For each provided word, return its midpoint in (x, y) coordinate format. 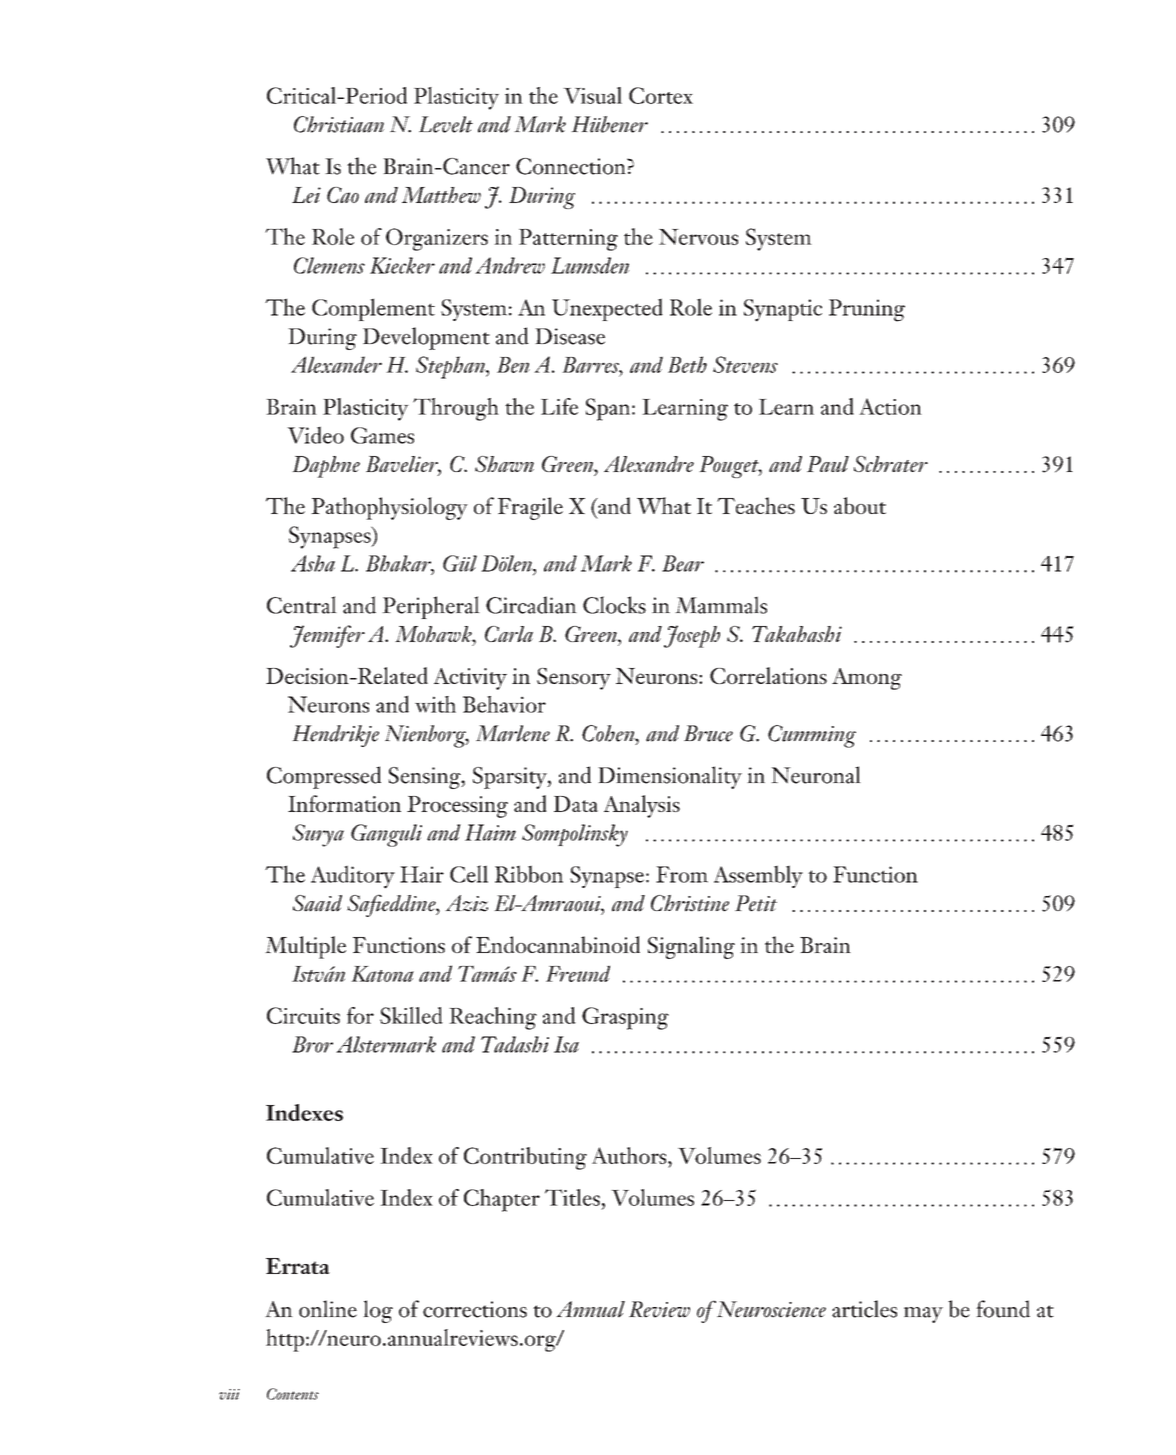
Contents (293, 1394)
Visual (592, 95)
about (860, 505)
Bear (683, 563)
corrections (475, 1309)
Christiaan (339, 124)
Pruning (867, 310)
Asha (313, 563)
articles (864, 1309)
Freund (578, 973)
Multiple (305, 947)
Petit (756, 903)
